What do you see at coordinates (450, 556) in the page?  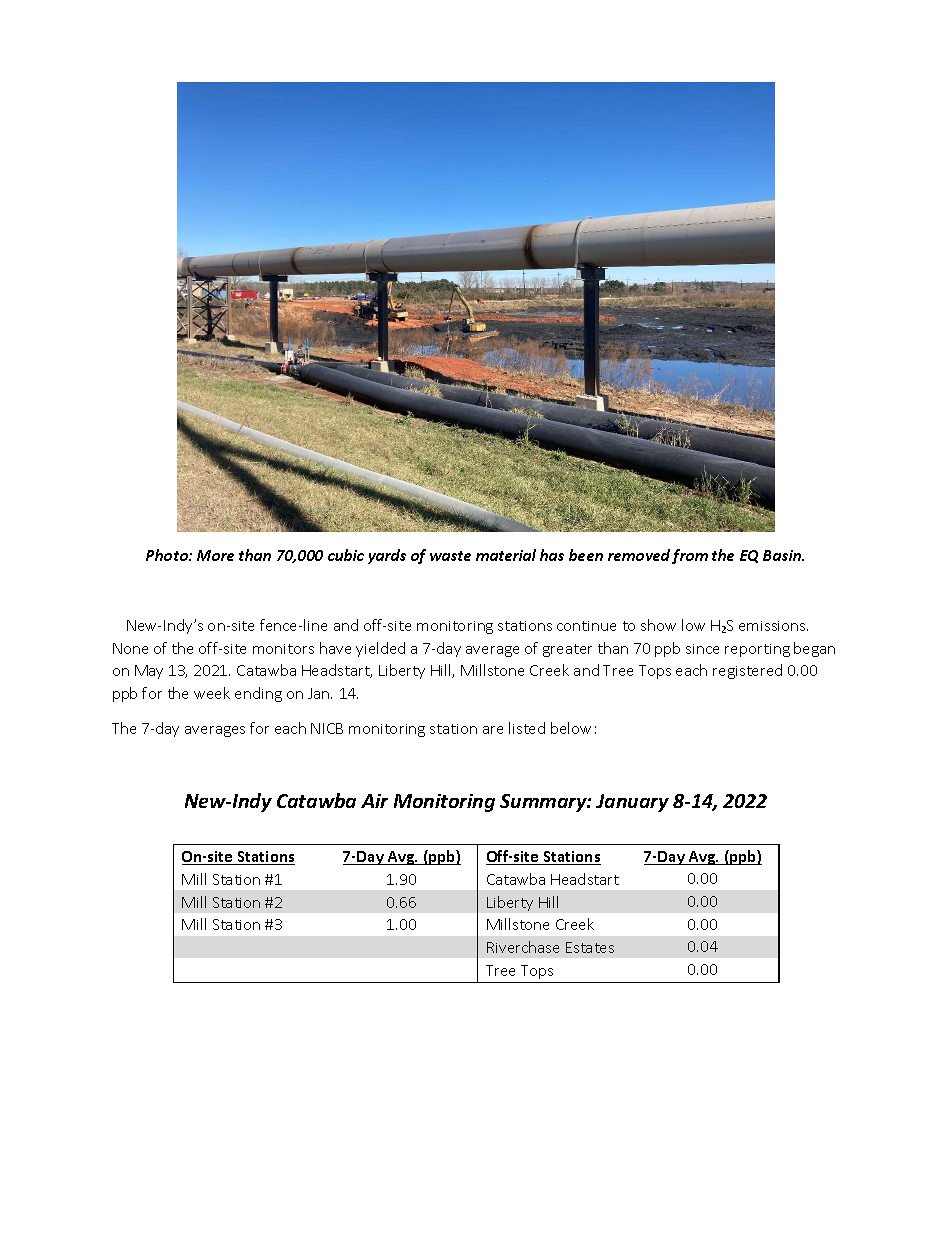 I see `waste` at bounding box center [450, 556].
